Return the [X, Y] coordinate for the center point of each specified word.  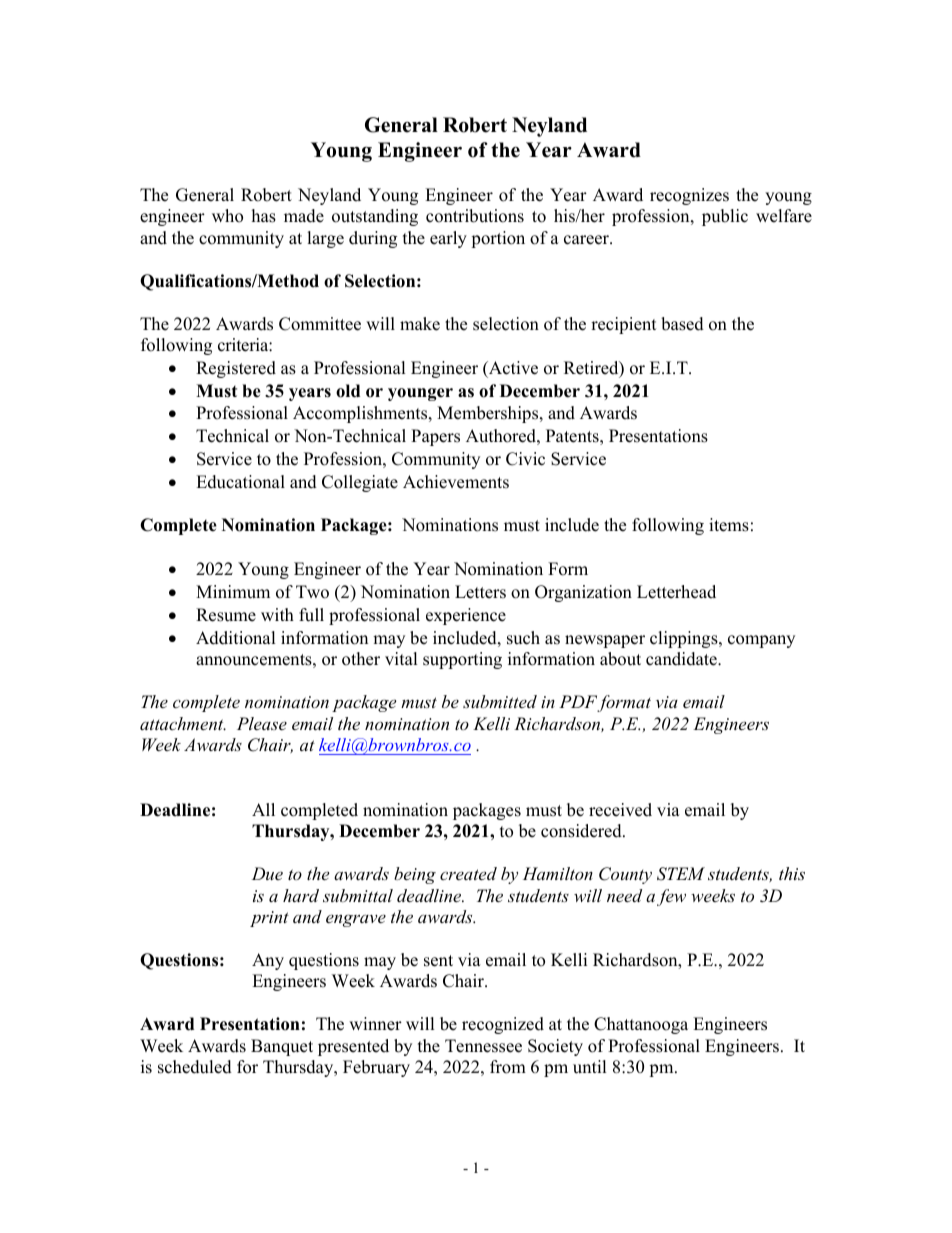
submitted [500, 701]
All [263, 809]
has [264, 216]
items [729, 525]
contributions [475, 216]
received [620, 810]
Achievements [456, 482]
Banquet [282, 1047]
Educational [240, 482]
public [725, 217]
